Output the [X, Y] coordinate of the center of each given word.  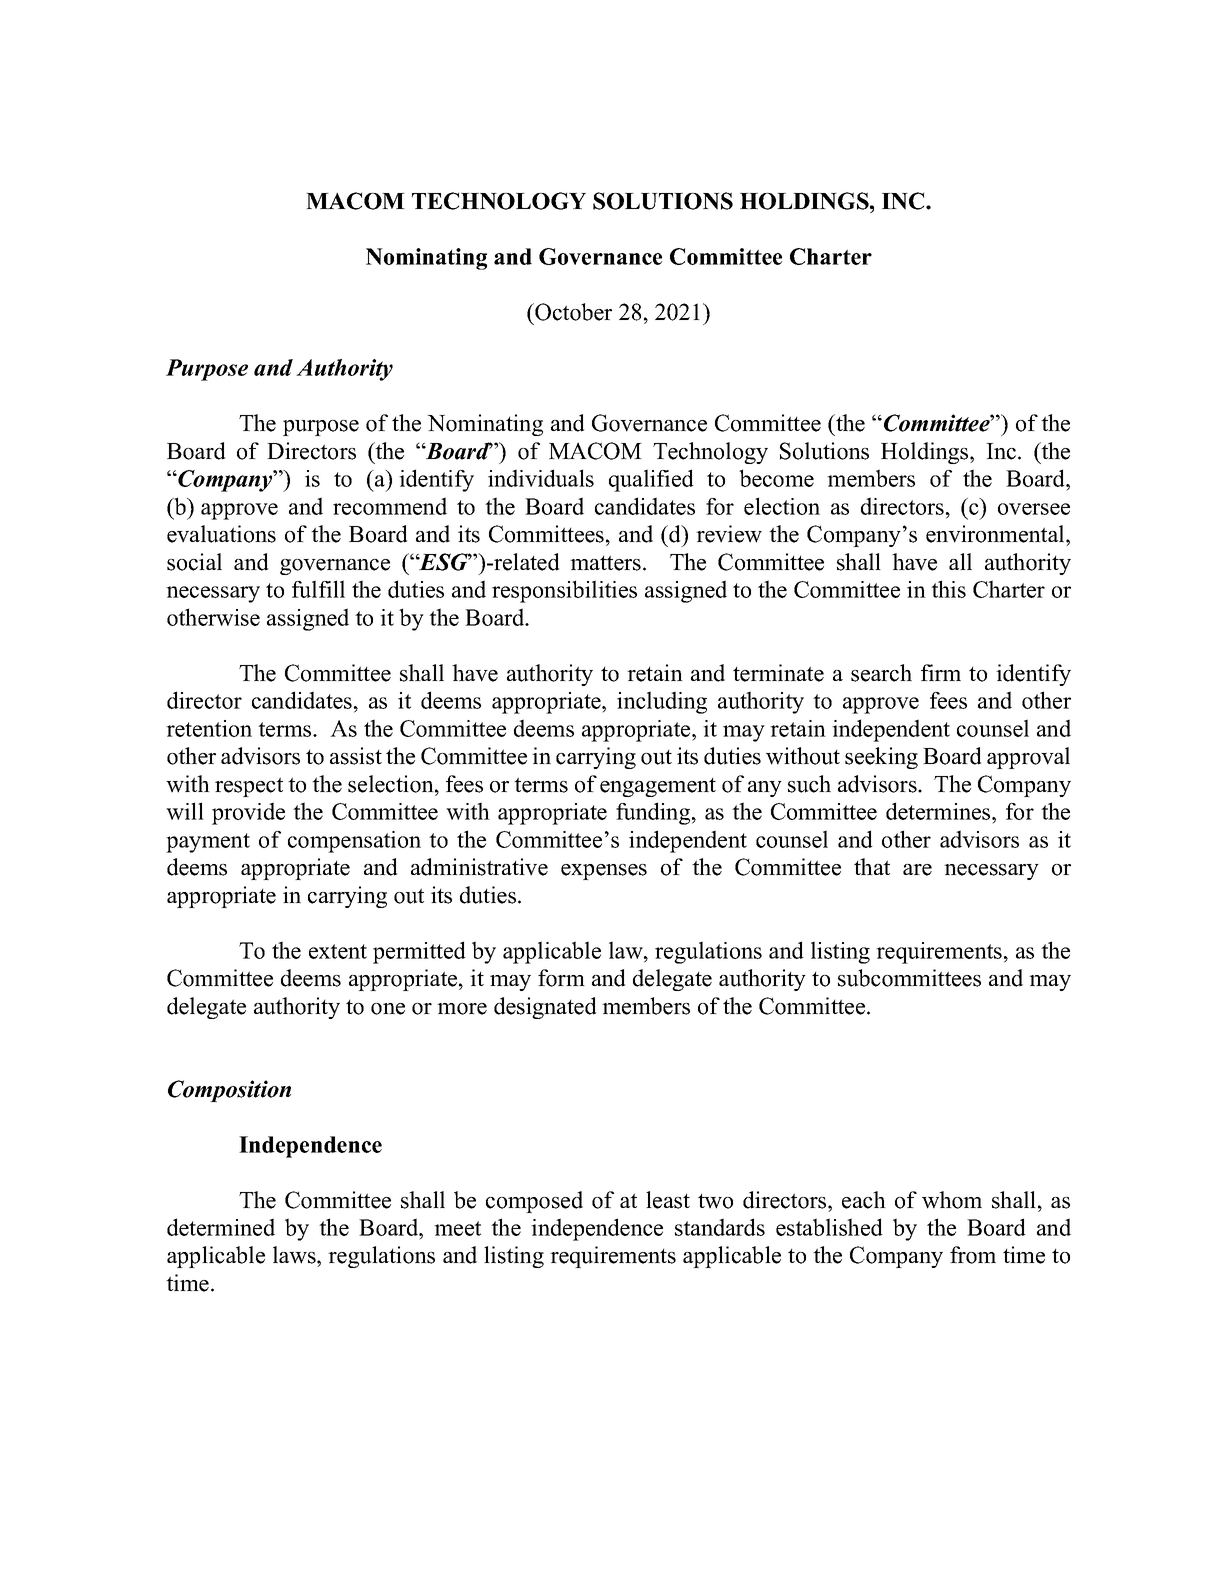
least [668, 1200]
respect [249, 787]
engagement [658, 787]
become [776, 478]
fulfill [318, 589]
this [948, 589]
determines [939, 811]
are [917, 870]
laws [295, 1255]
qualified [651, 480]
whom [952, 1200]
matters [605, 563]
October [572, 312]
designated [545, 1008]
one [388, 1009]
